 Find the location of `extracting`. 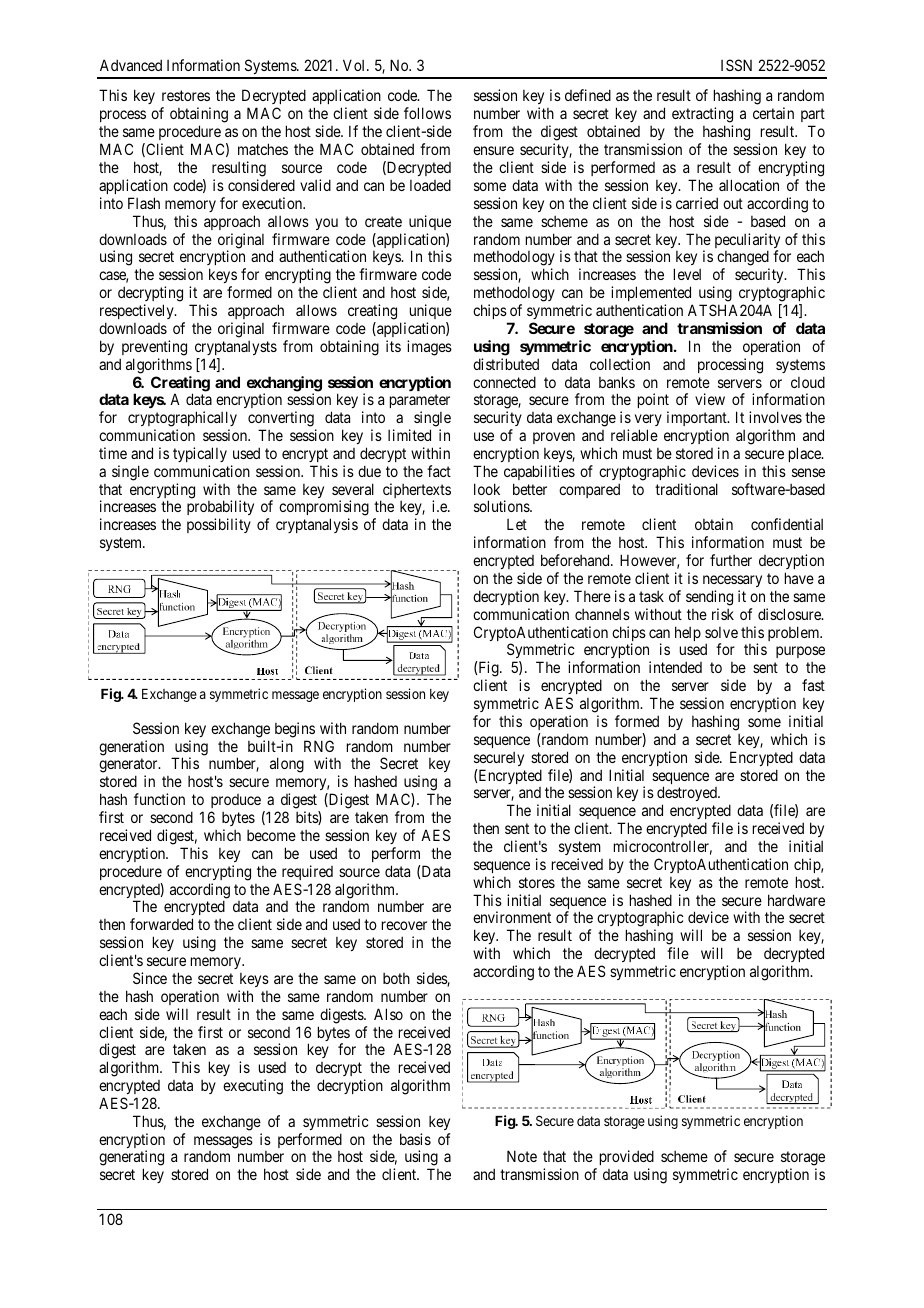

extracting is located at coordinates (702, 116).
